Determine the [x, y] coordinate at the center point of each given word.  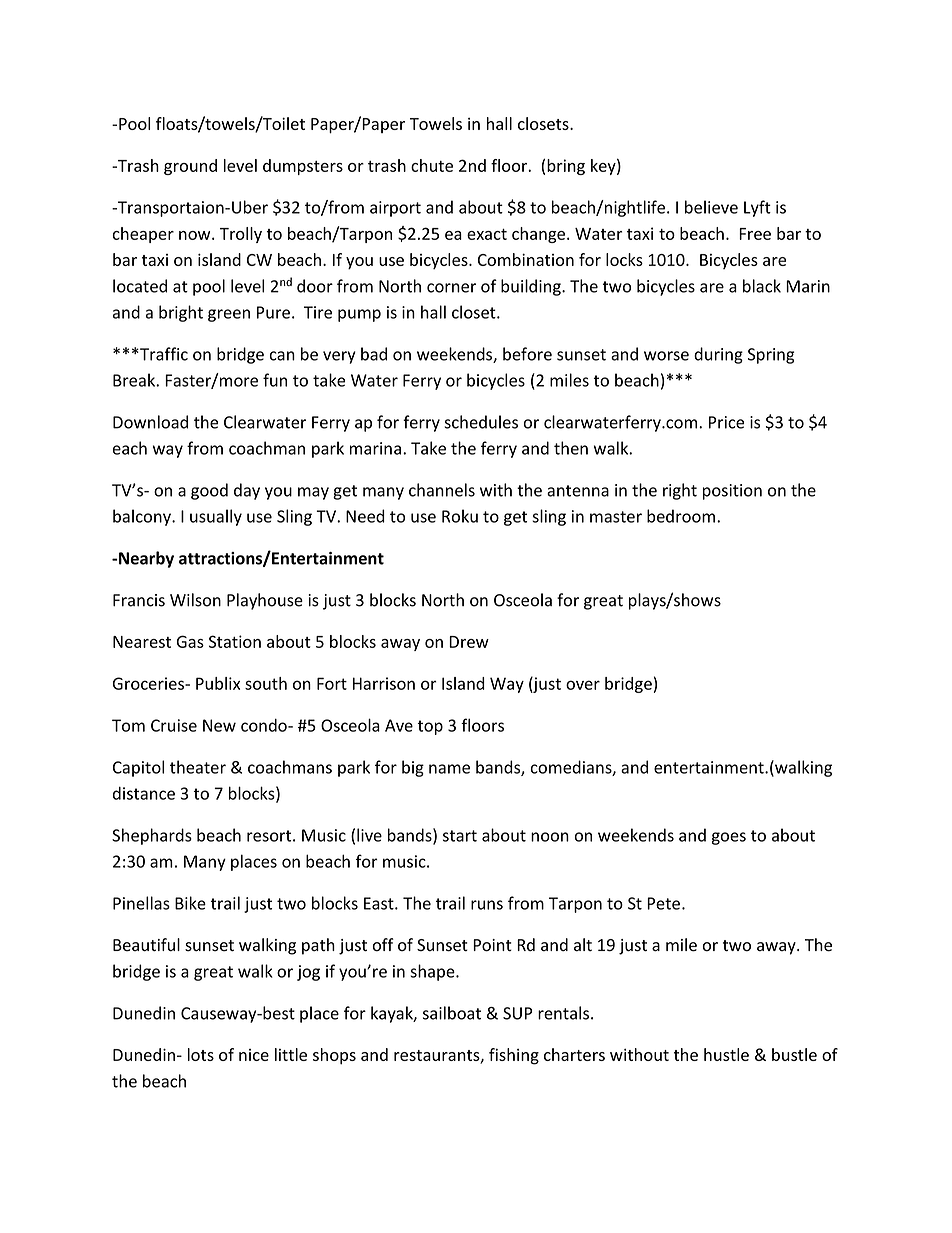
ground [190, 167]
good [209, 491]
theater [198, 767]
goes [729, 838]
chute [432, 165]
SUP [517, 1013]
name [449, 769]
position [732, 492]
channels [442, 490]
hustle [726, 1054]
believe [711, 207]
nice [254, 1055]
